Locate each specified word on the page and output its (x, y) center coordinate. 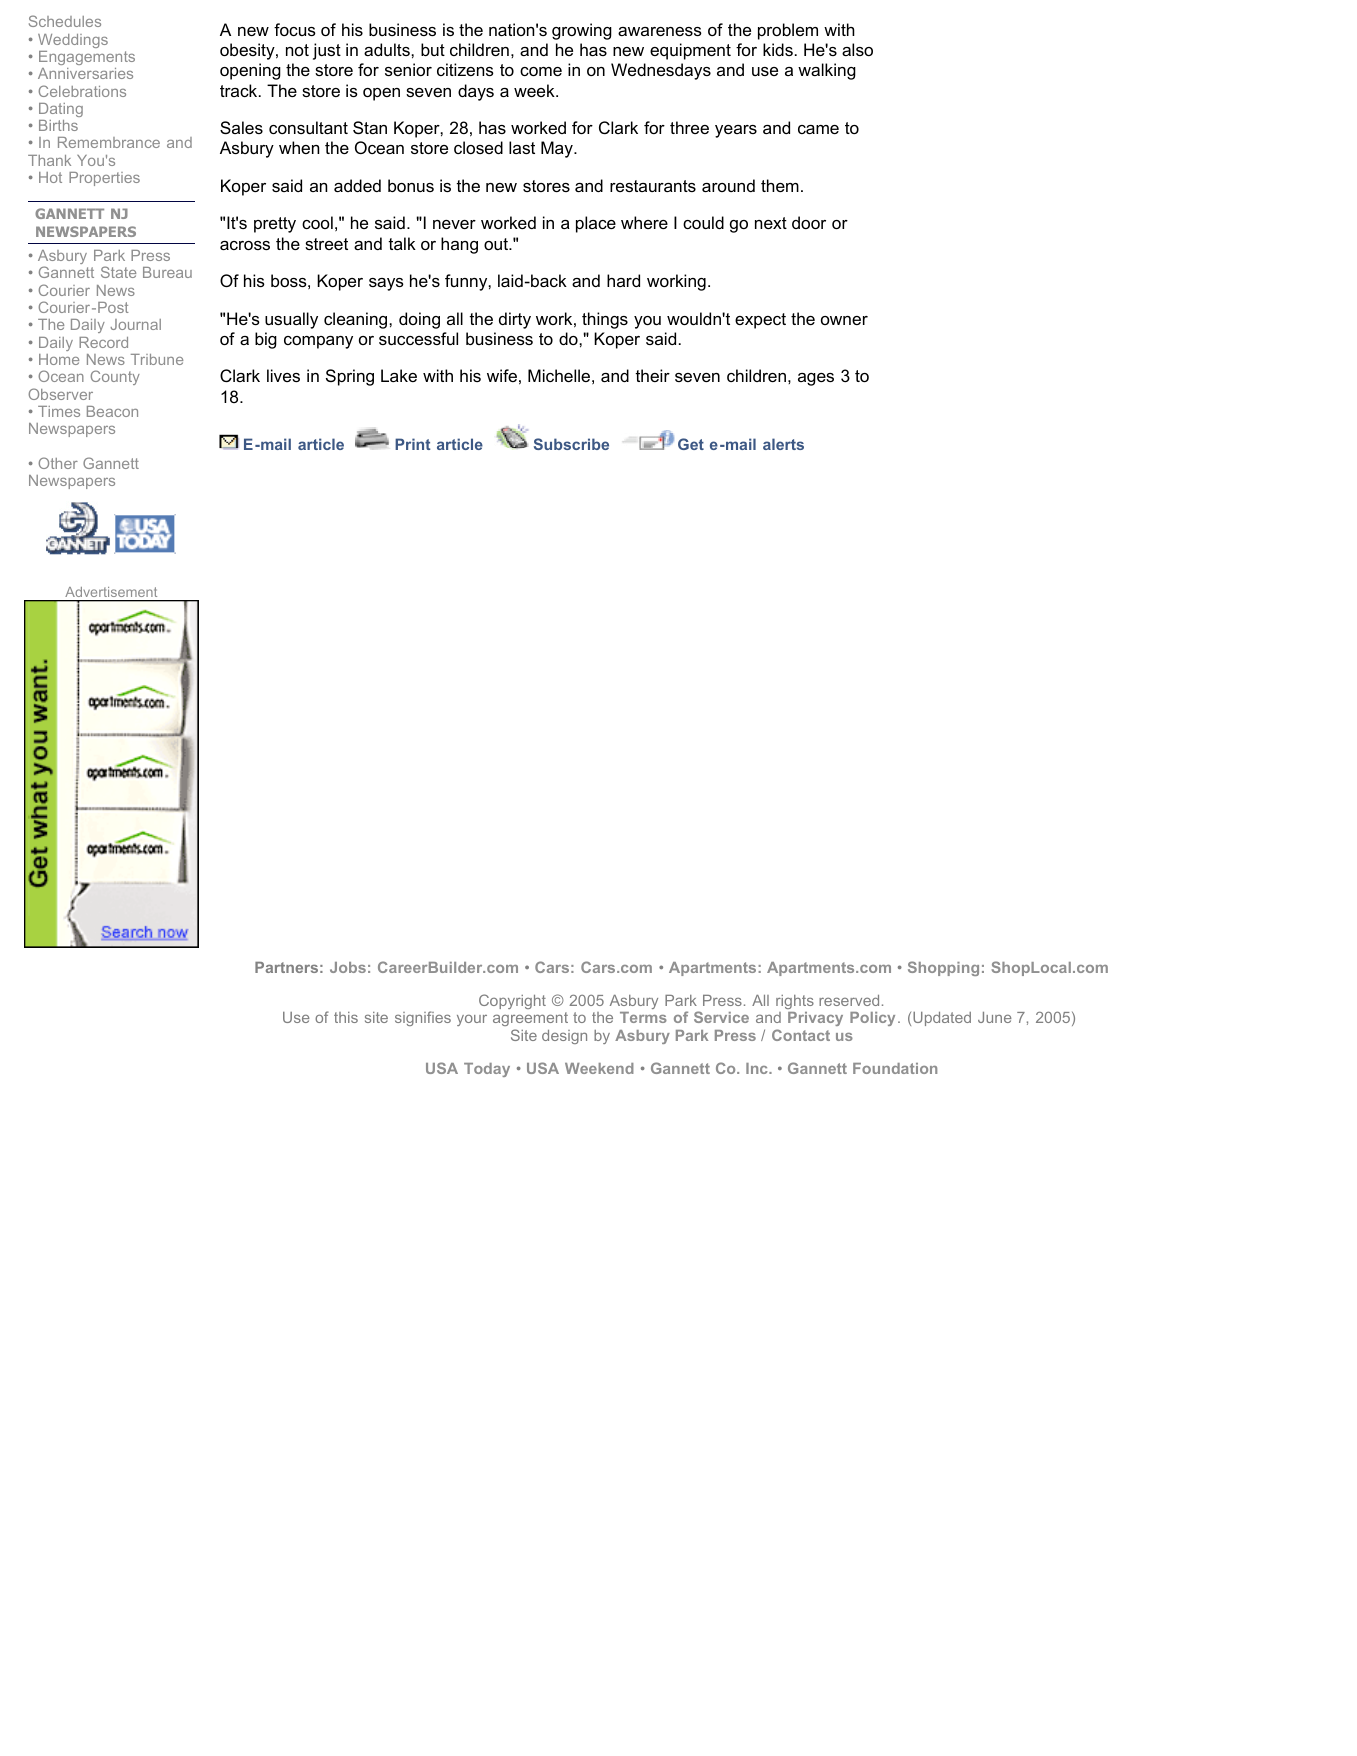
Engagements (87, 58)
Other (58, 463)
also (857, 49)
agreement (530, 1021)
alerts (783, 444)
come (541, 71)
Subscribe (571, 444)
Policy (872, 1019)
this (346, 1017)
